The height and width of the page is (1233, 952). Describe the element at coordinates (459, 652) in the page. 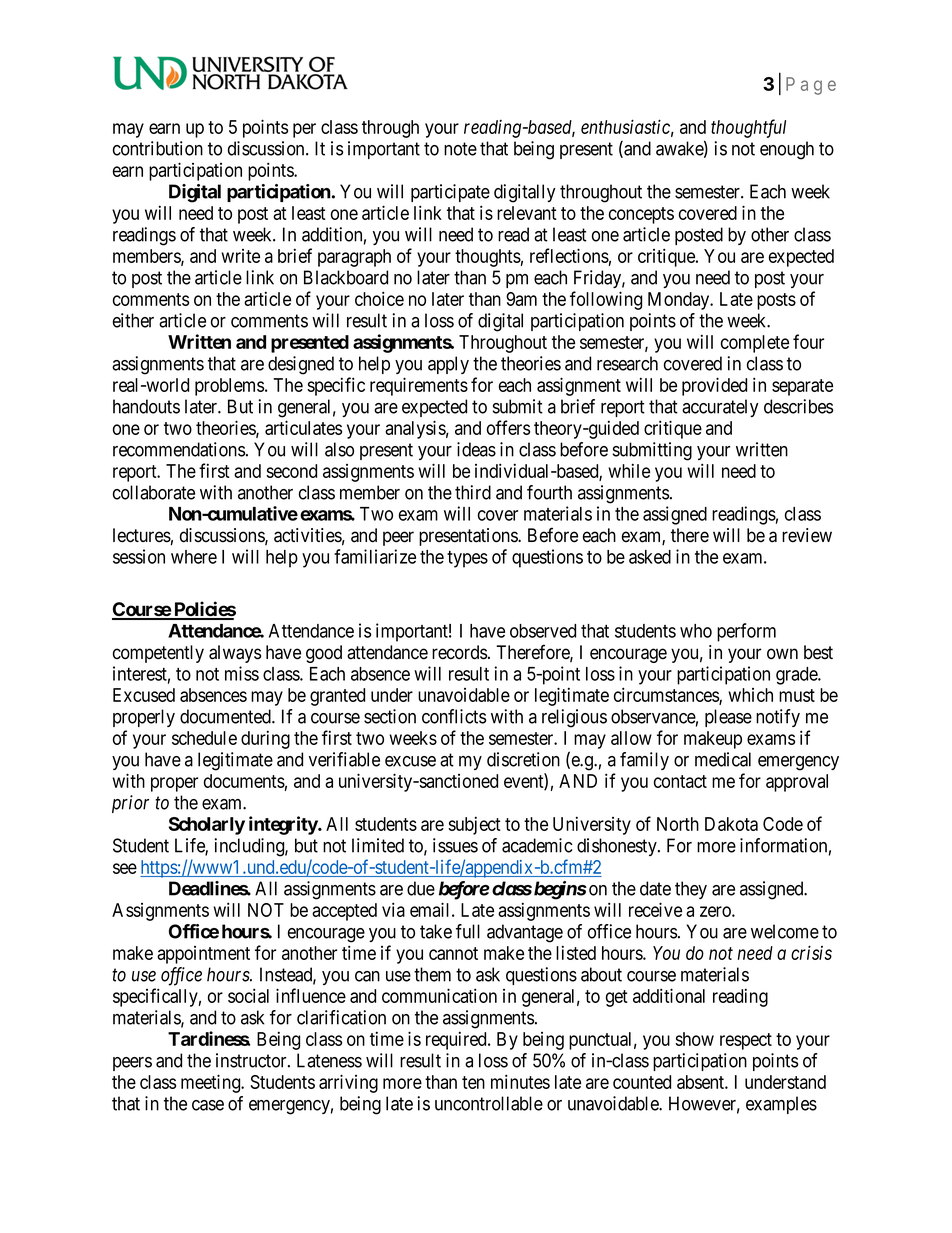

I see `records` at that location.
